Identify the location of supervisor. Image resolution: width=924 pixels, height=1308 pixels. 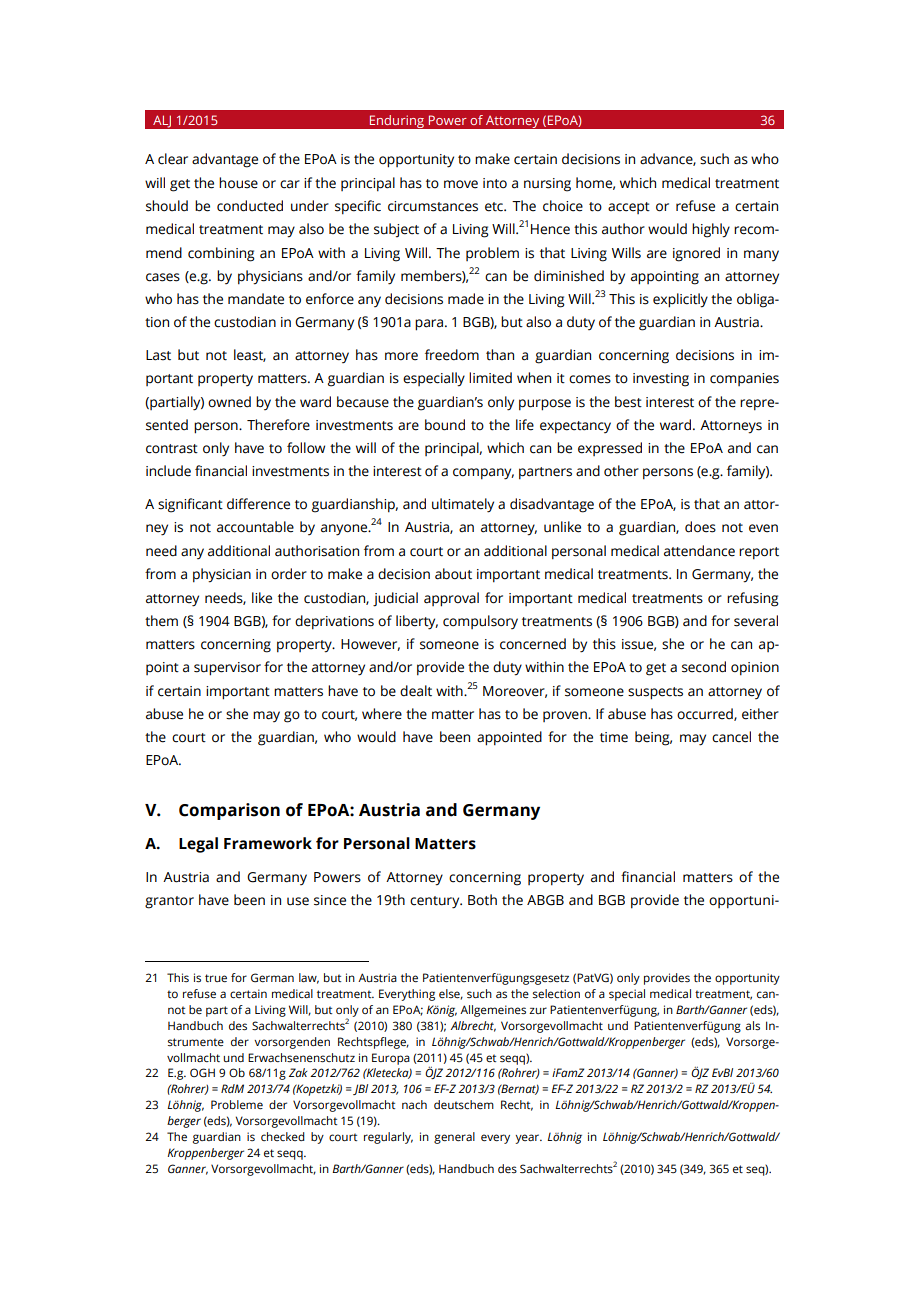
(227, 669).
